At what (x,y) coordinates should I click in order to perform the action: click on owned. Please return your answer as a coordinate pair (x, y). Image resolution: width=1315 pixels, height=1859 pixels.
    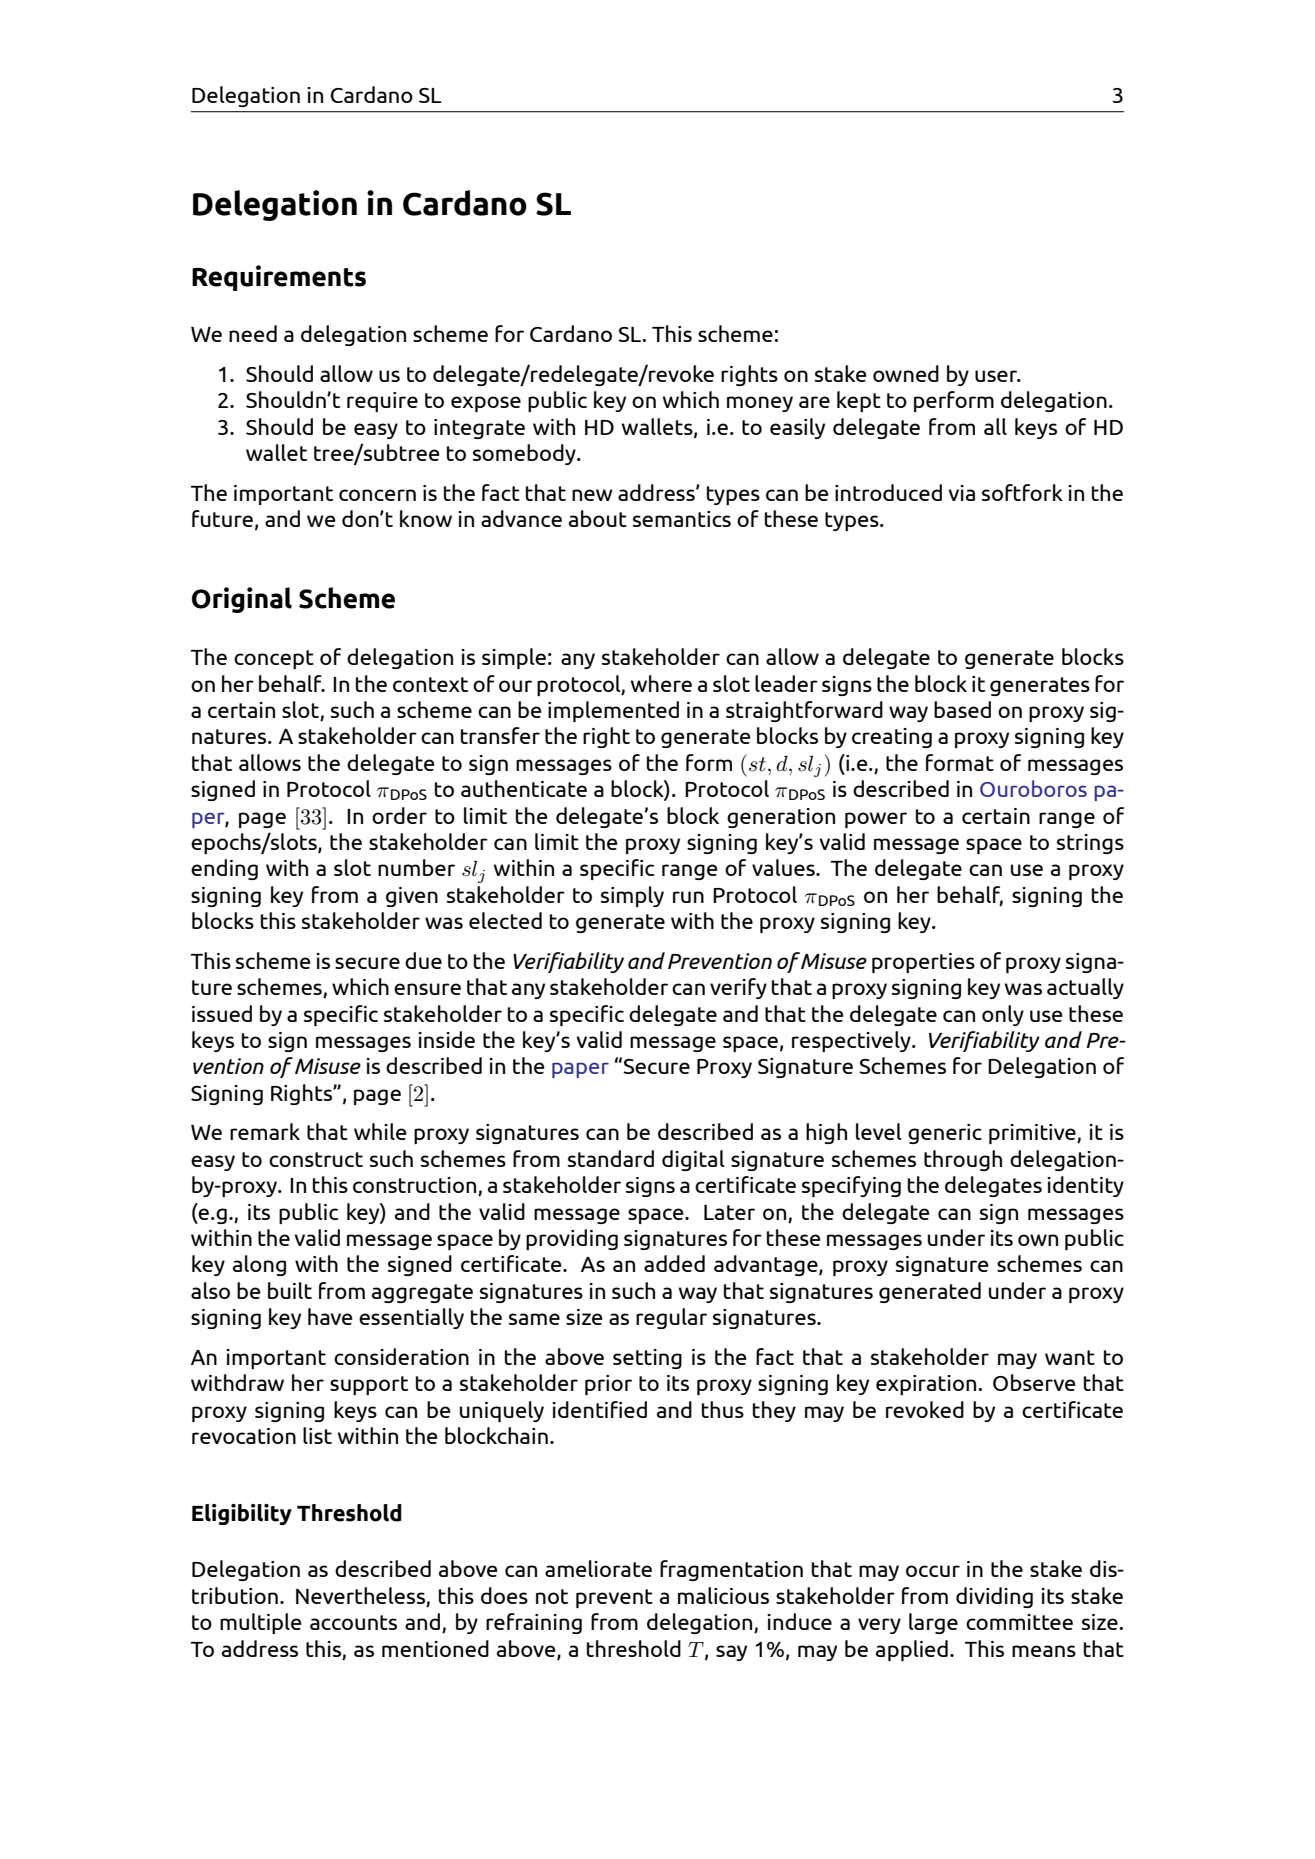
    Looking at the image, I should click on (906, 373).
